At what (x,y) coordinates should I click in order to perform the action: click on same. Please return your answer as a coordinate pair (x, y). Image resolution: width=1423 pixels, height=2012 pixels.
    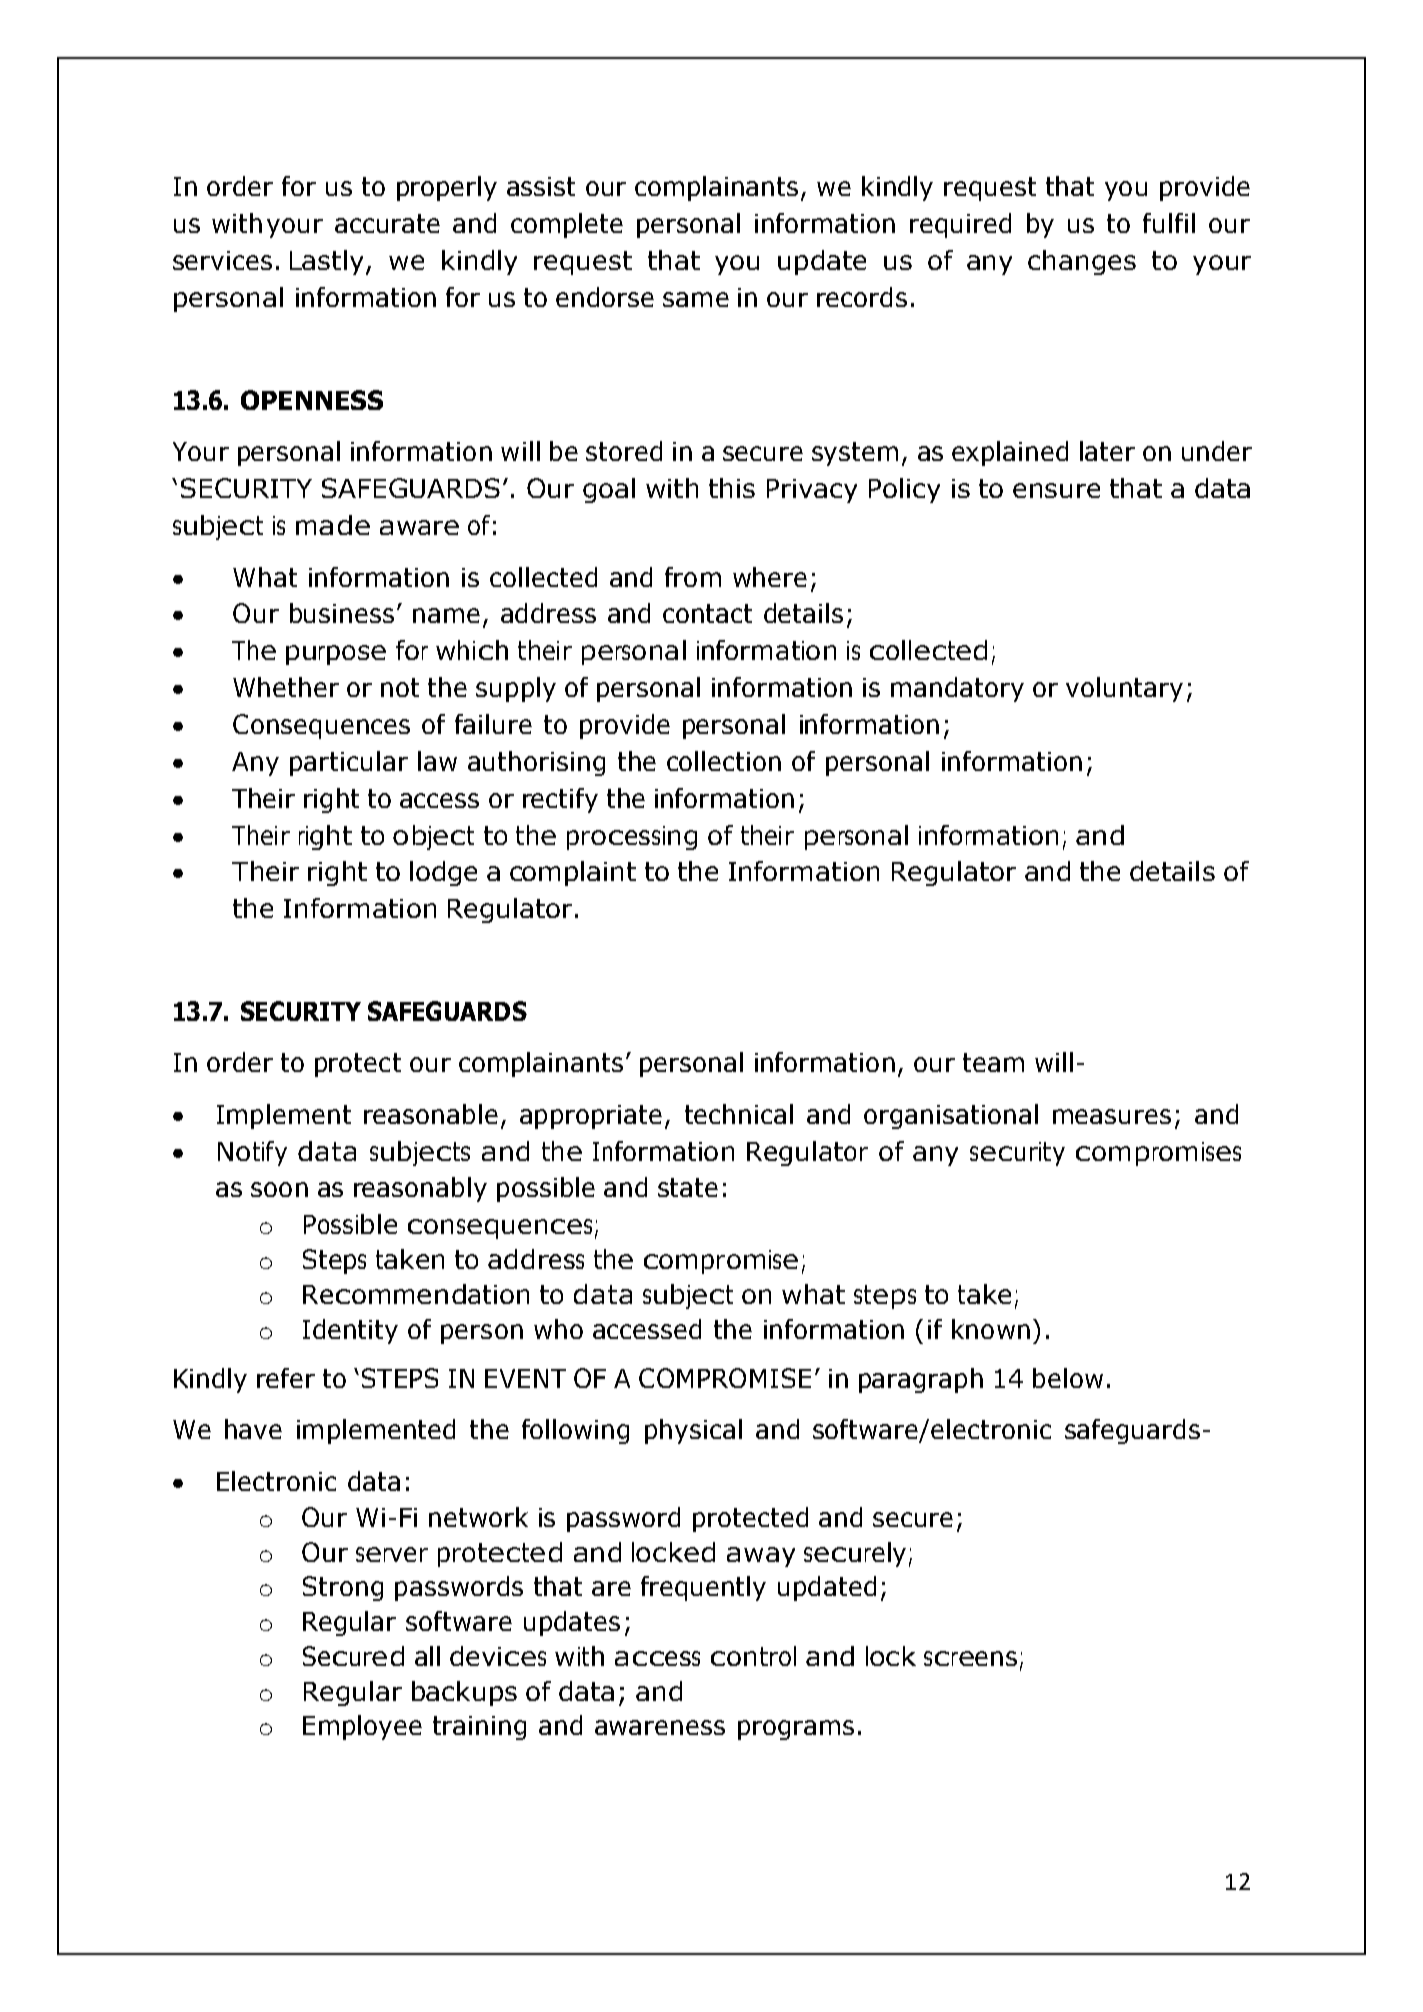
    Looking at the image, I should click on (696, 299).
